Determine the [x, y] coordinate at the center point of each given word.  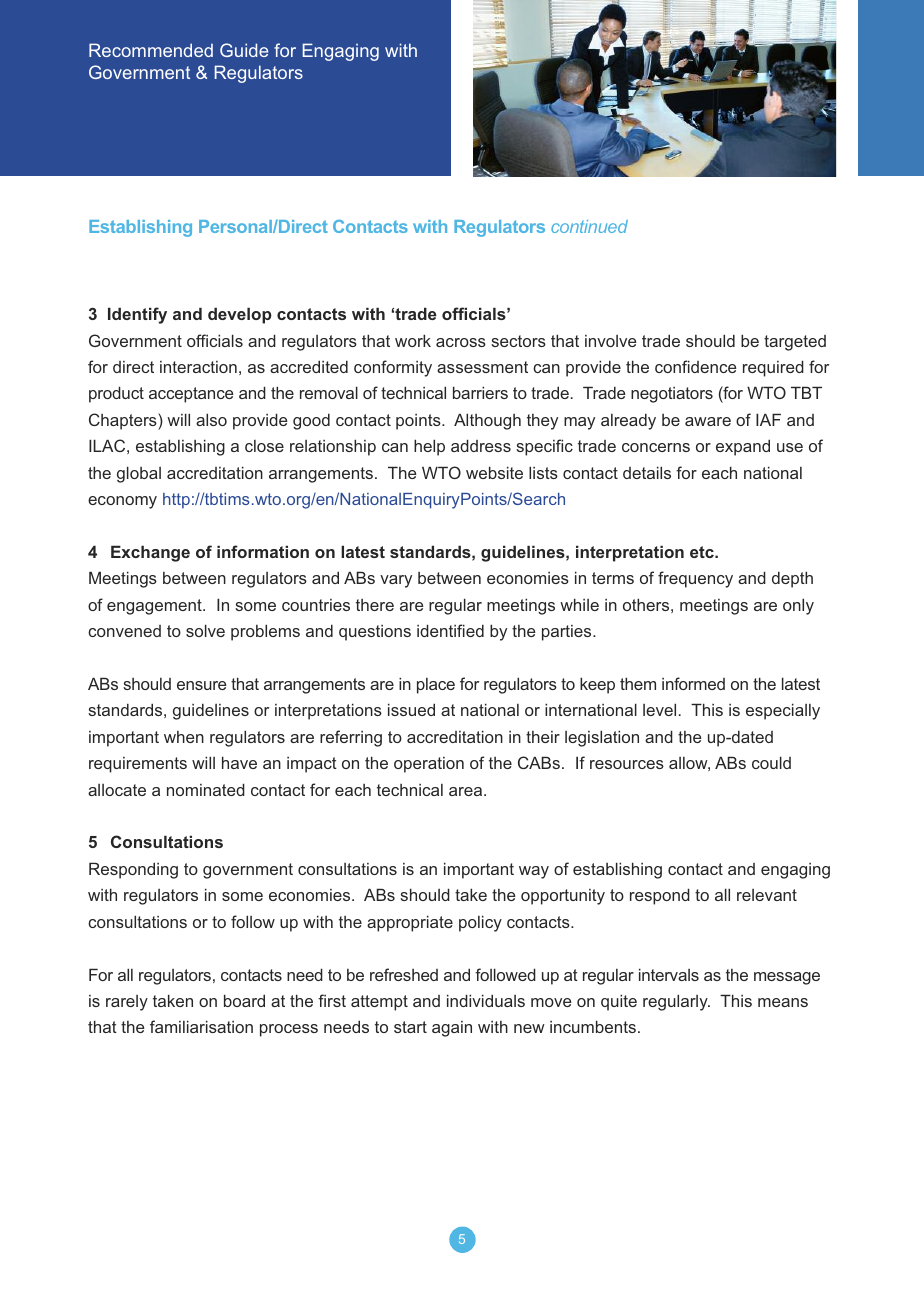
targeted [795, 343]
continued [589, 226]
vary [396, 581]
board [244, 1000]
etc [703, 552]
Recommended [151, 50]
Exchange [150, 553]
